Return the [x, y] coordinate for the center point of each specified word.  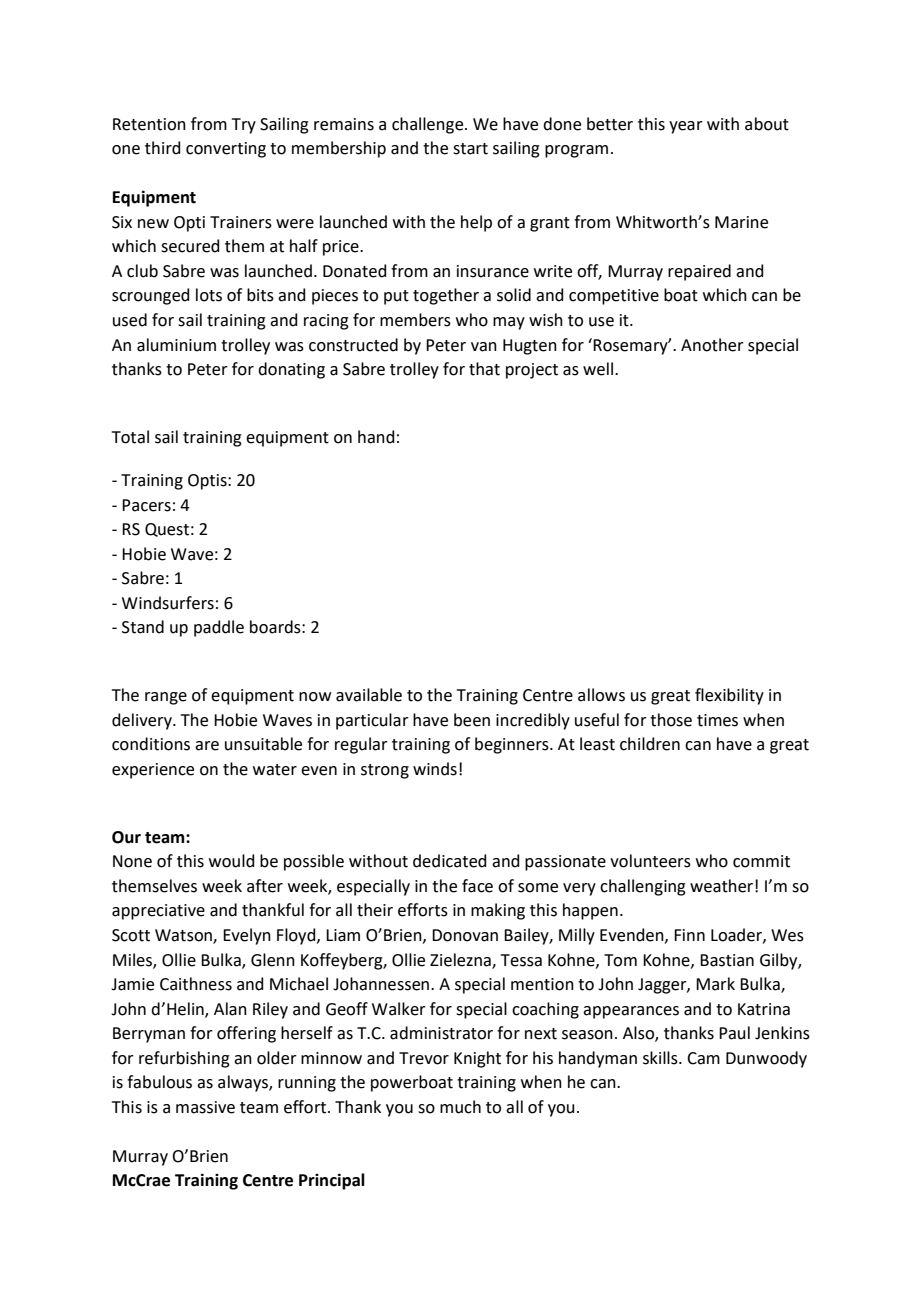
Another [712, 345]
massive [205, 1107]
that [484, 369]
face [477, 886]
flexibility [729, 696]
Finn [689, 935]
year [686, 127]
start [470, 149]
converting [226, 150]
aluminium [176, 345]
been [472, 720]
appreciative [158, 912]
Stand [143, 627]
